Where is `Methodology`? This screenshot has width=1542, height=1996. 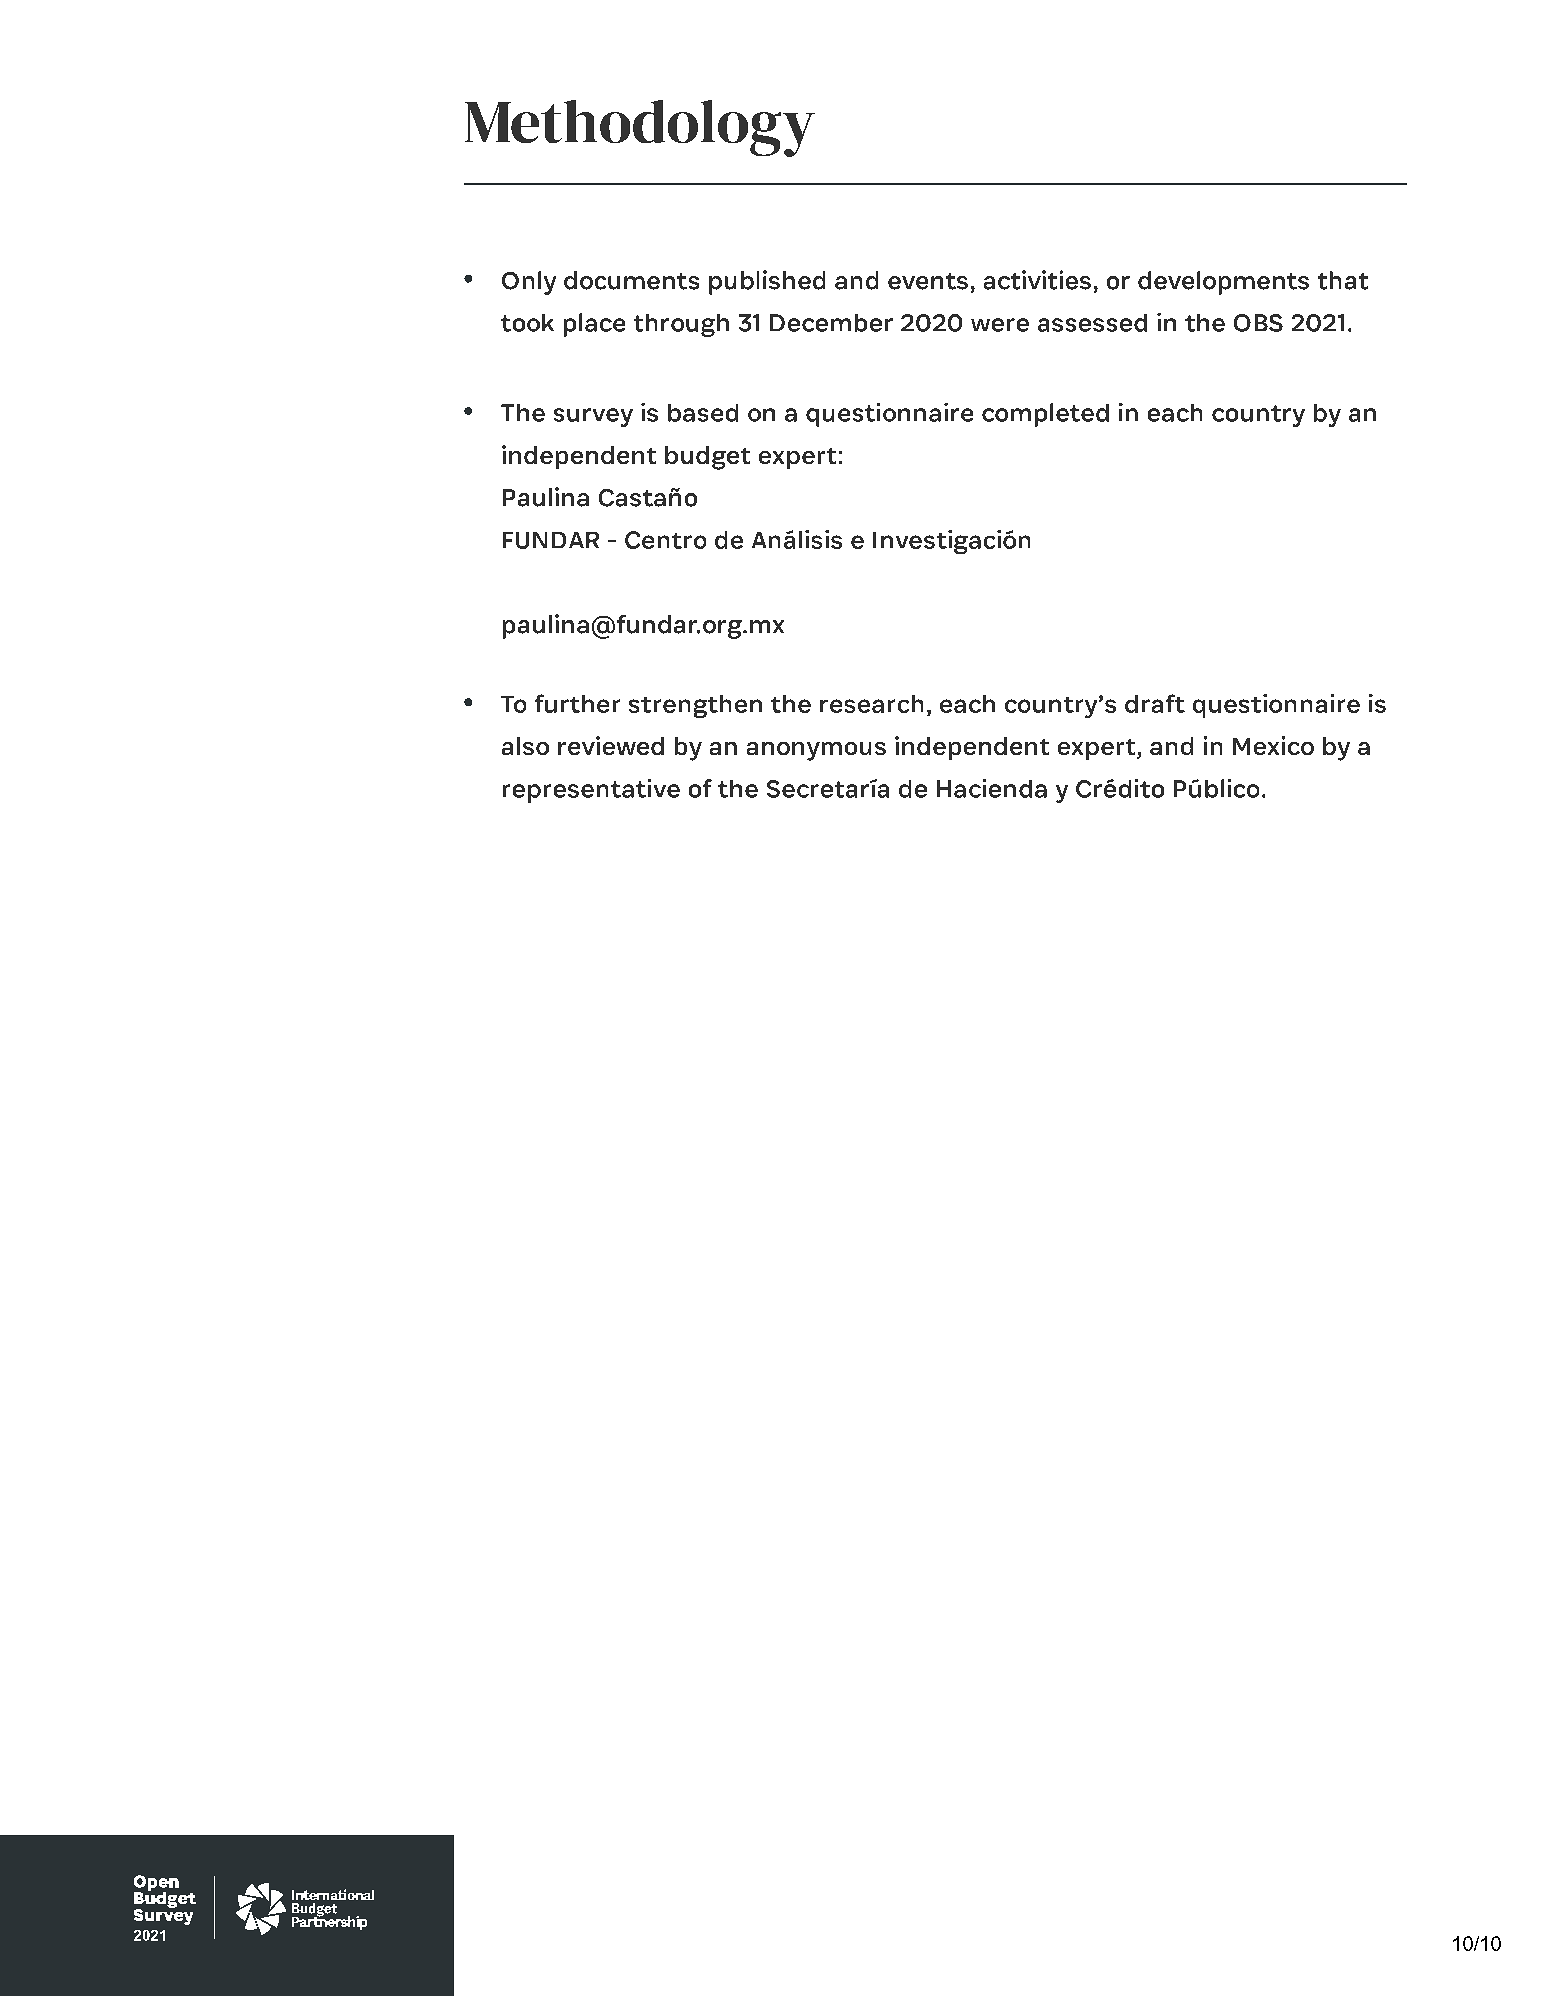
Methodology is located at coordinates (640, 128).
